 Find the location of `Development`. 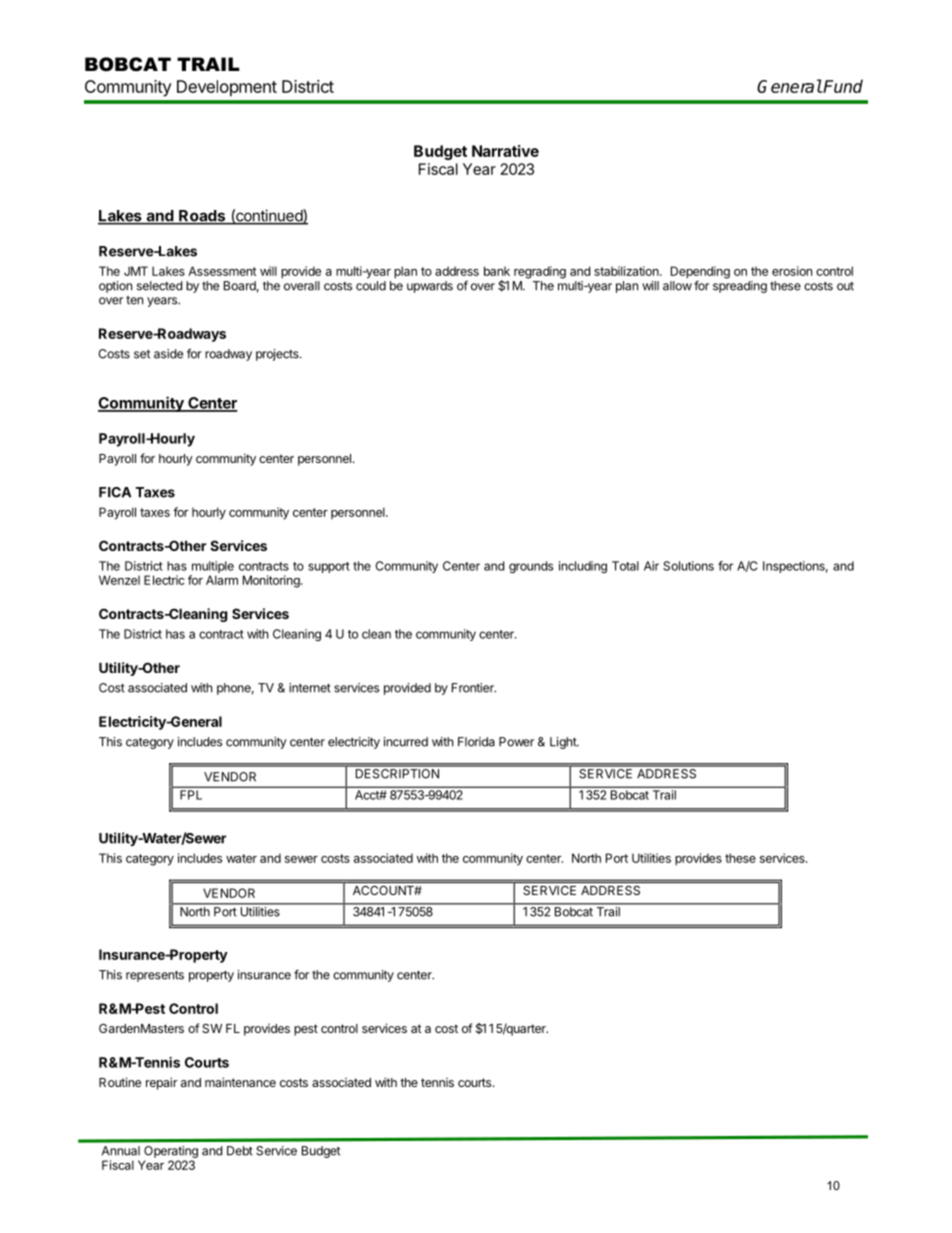

Development is located at coordinates (227, 88).
